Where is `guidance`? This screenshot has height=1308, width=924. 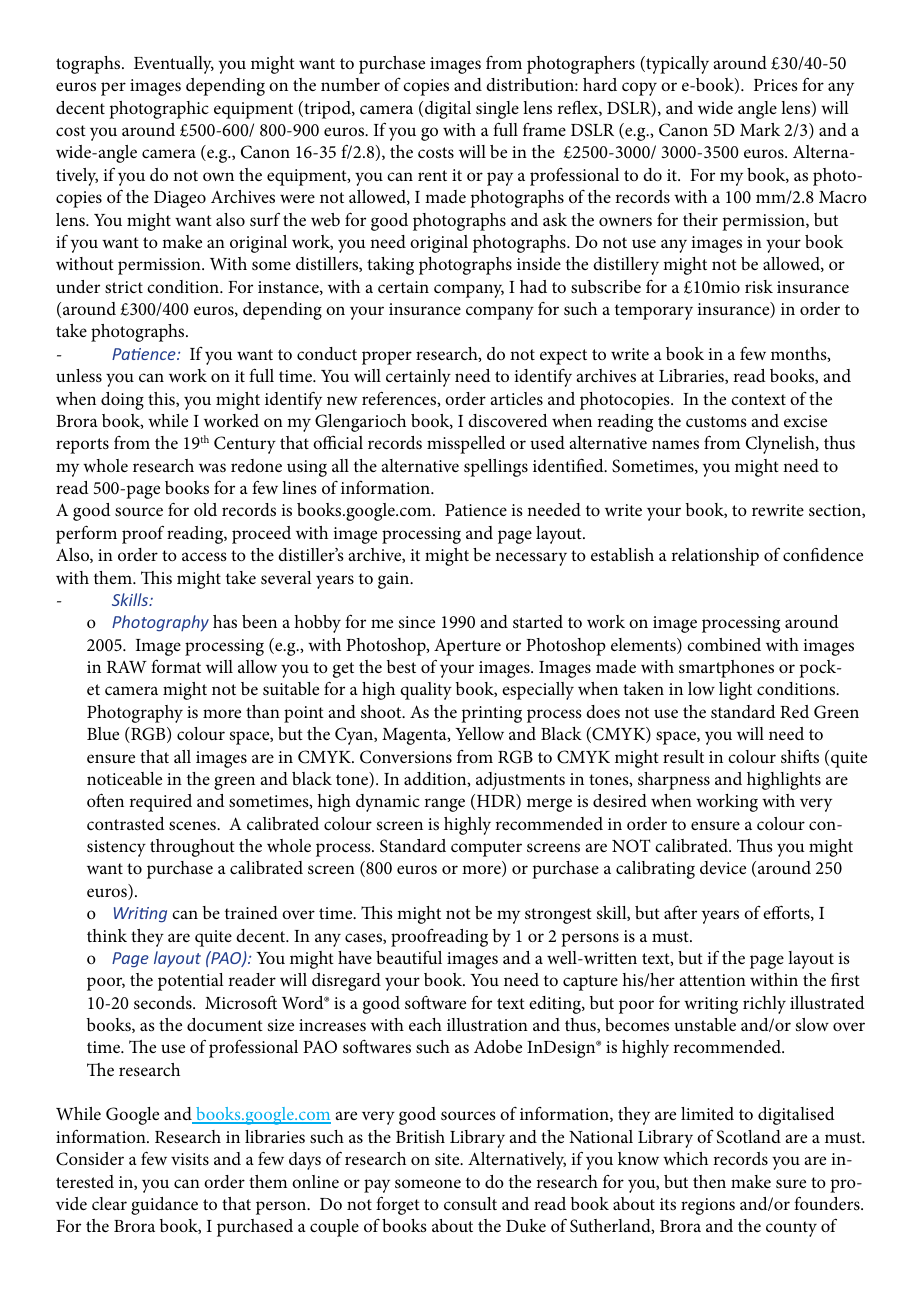 guidance is located at coordinates (164, 1206).
